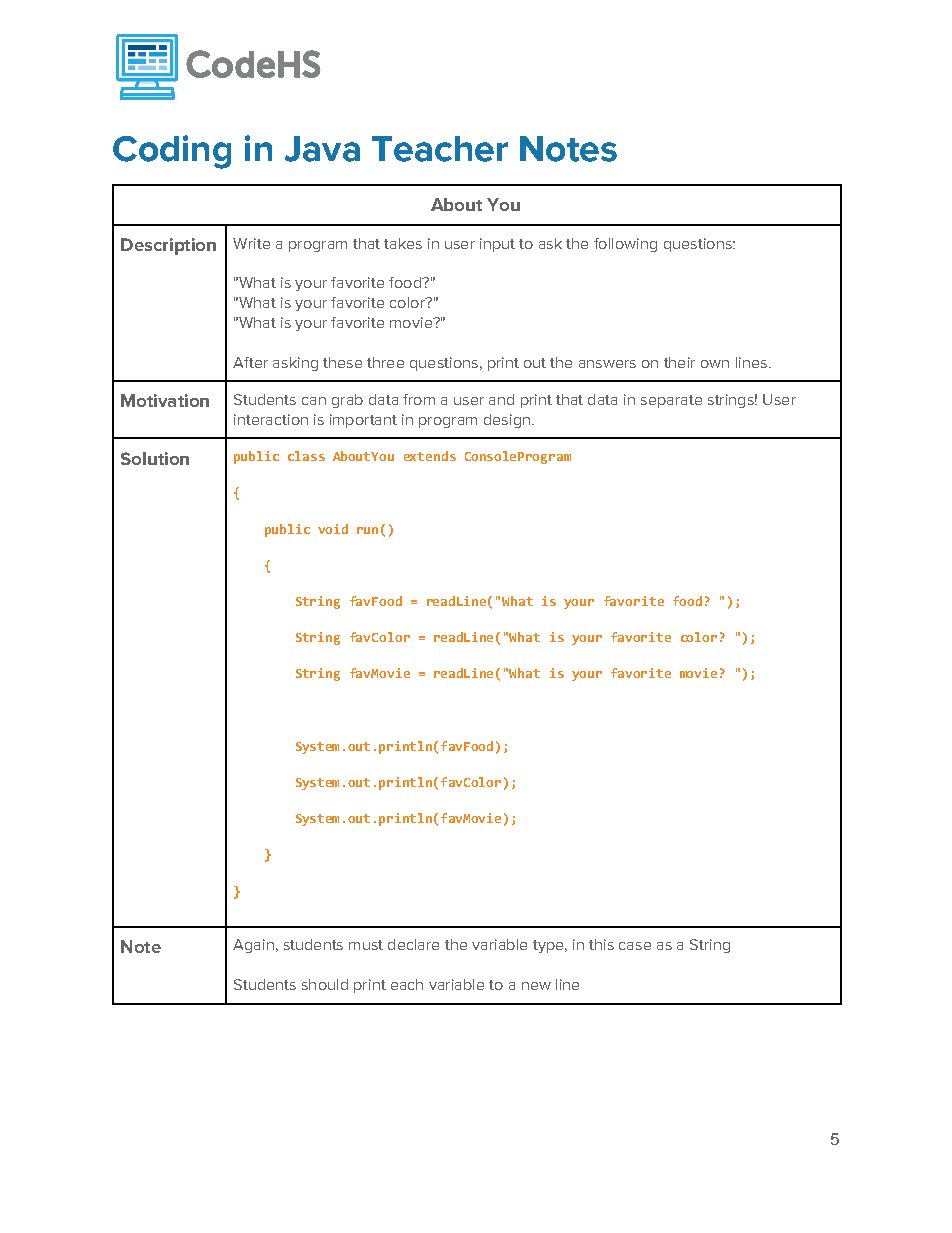  Describe the element at coordinates (253, 946) in the document. I see `Again` at that location.
